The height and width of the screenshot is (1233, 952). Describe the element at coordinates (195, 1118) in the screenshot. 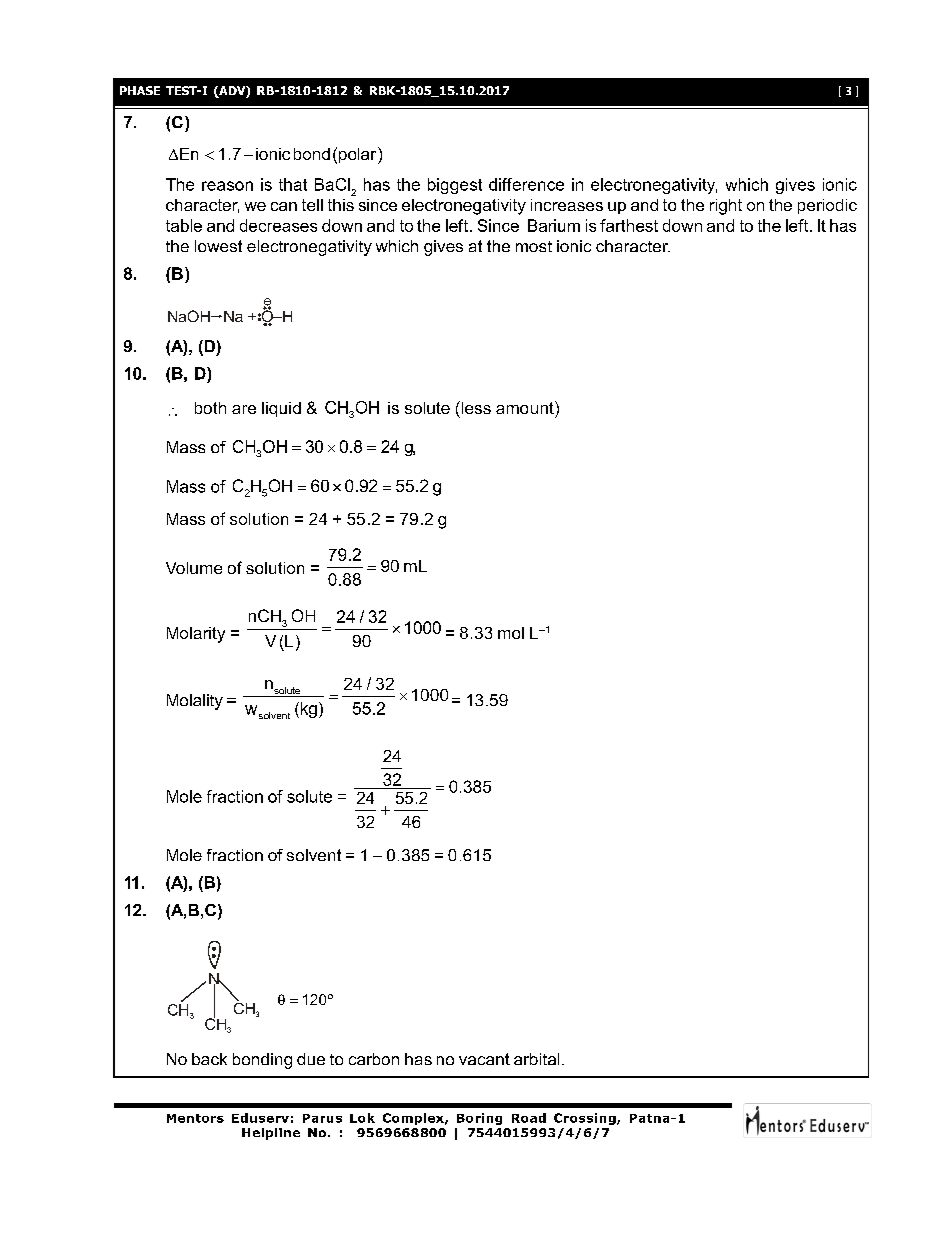

I see `Mentors` at that location.
